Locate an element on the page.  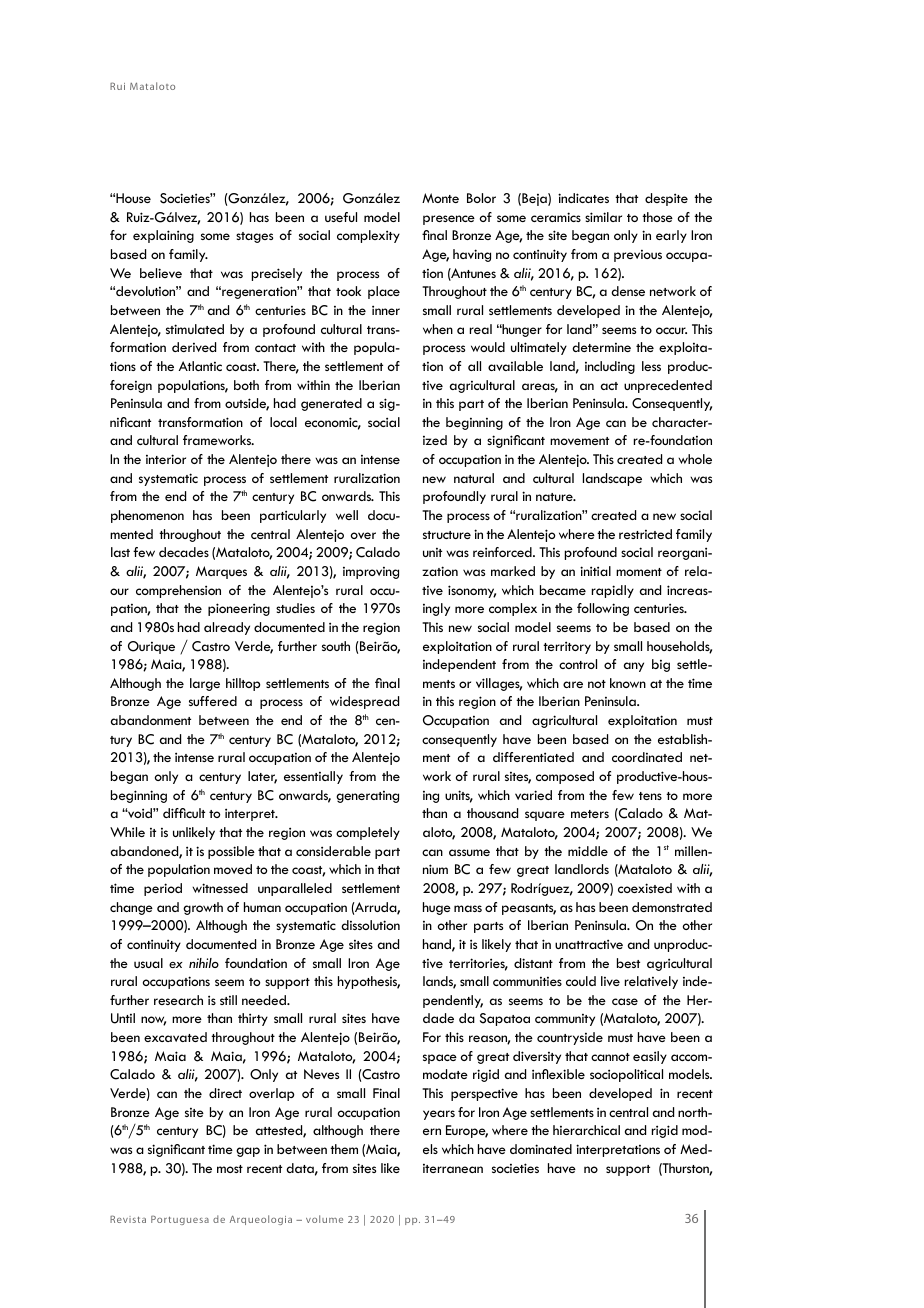
huge is located at coordinates (437, 908).
